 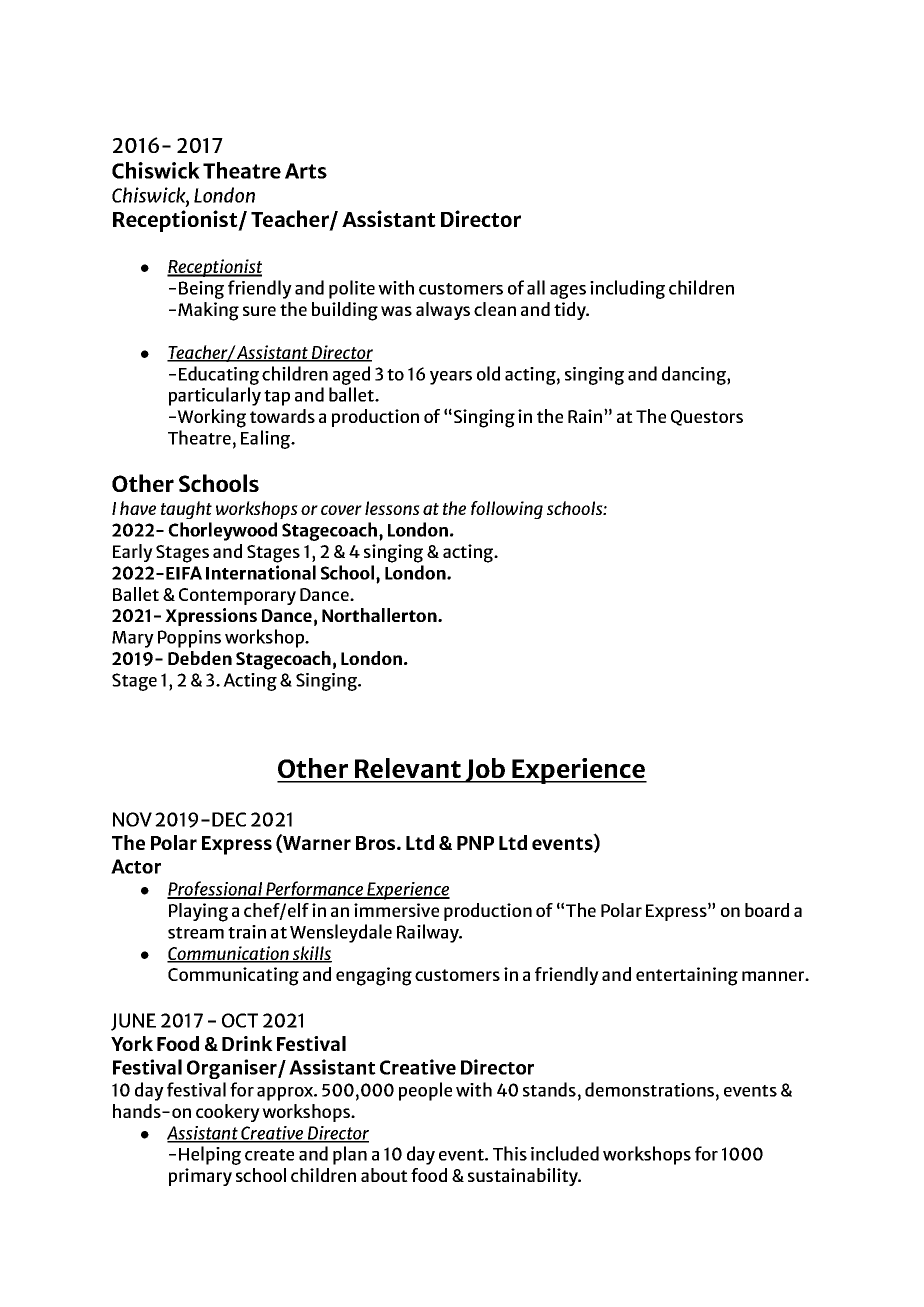 What do you see at coordinates (649, 1089) in the page?
I see `demonstrations` at bounding box center [649, 1089].
